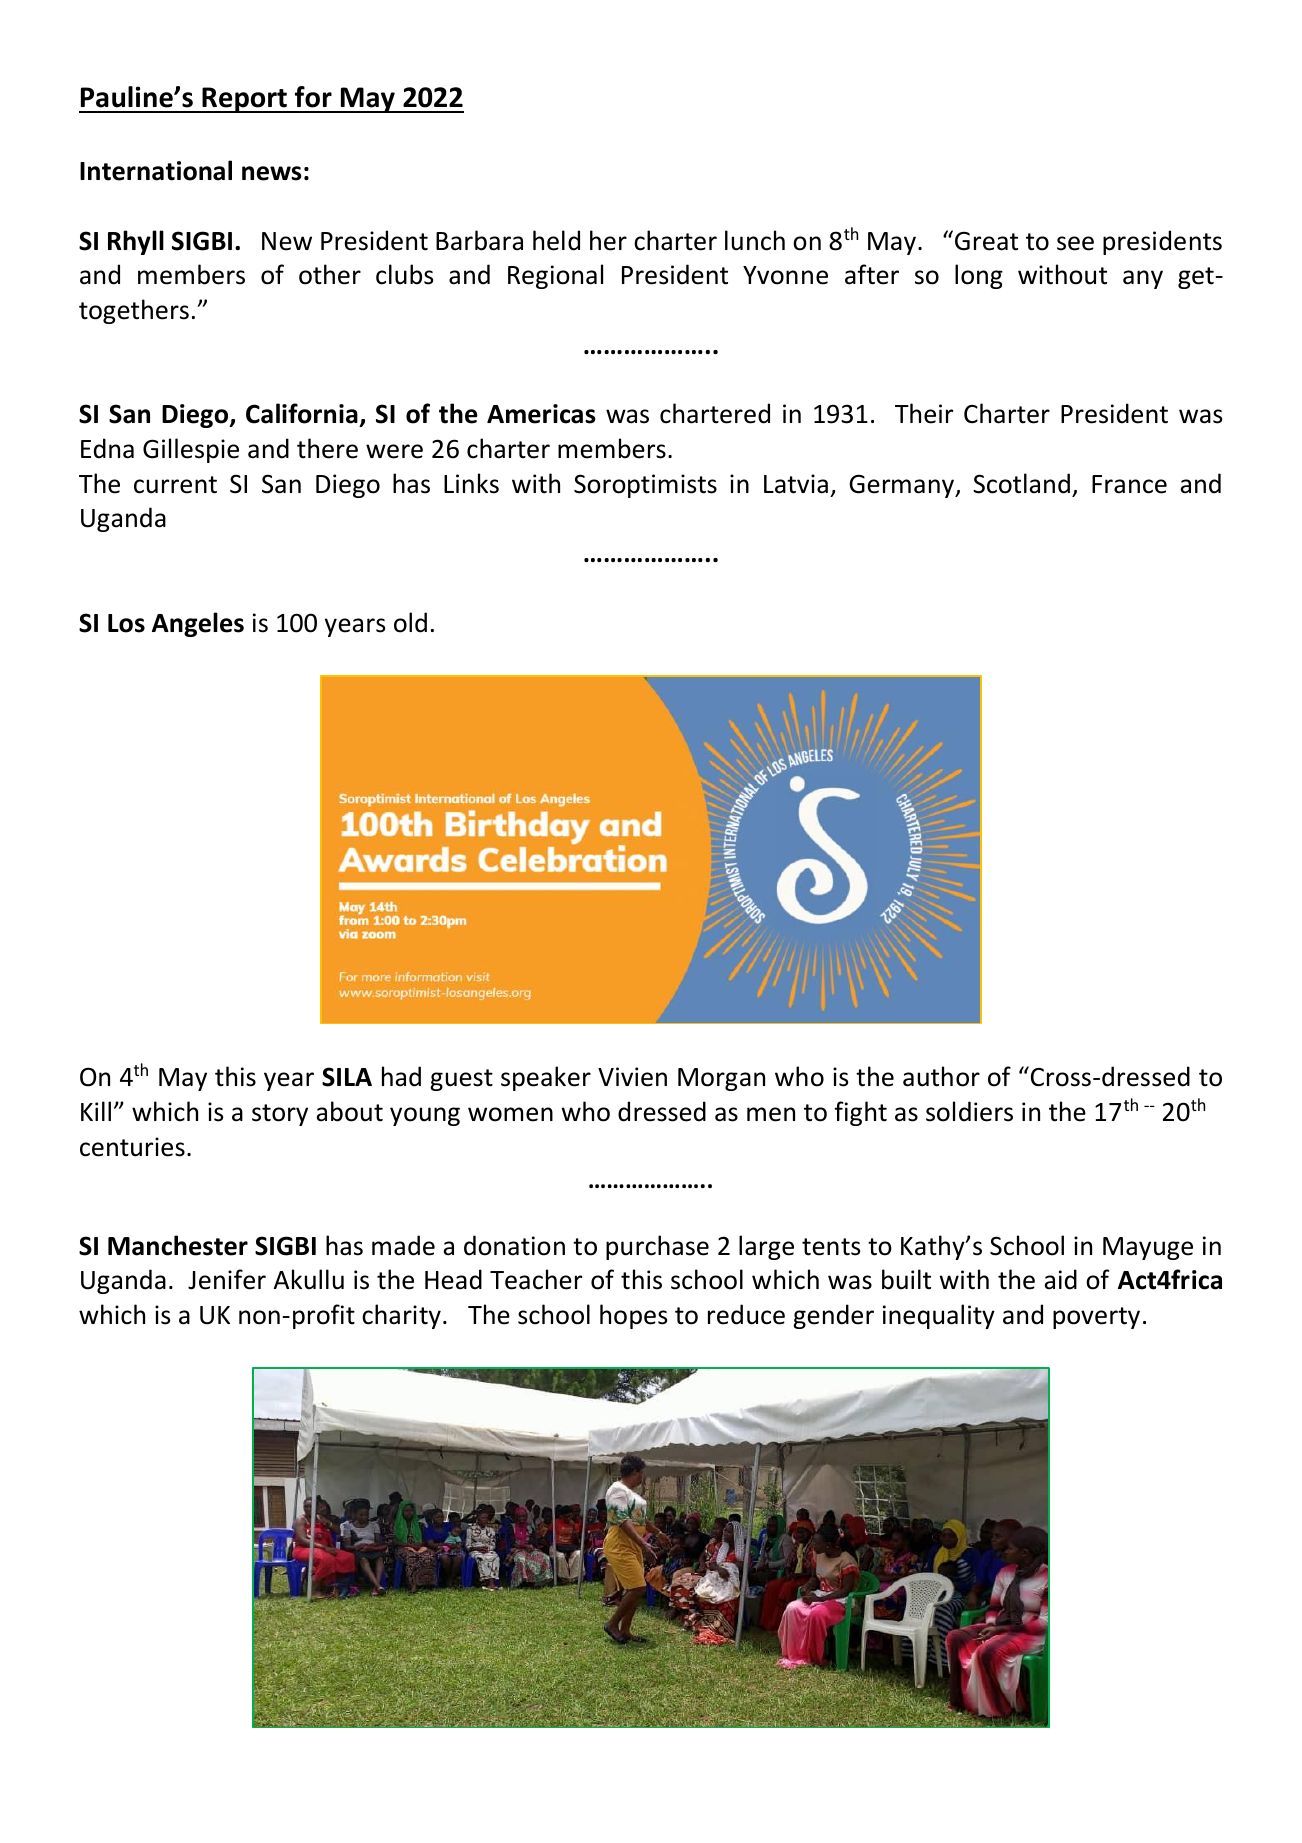 The width and height of the document is (1302, 1843). I want to click on Angeles, so click(198, 624).
